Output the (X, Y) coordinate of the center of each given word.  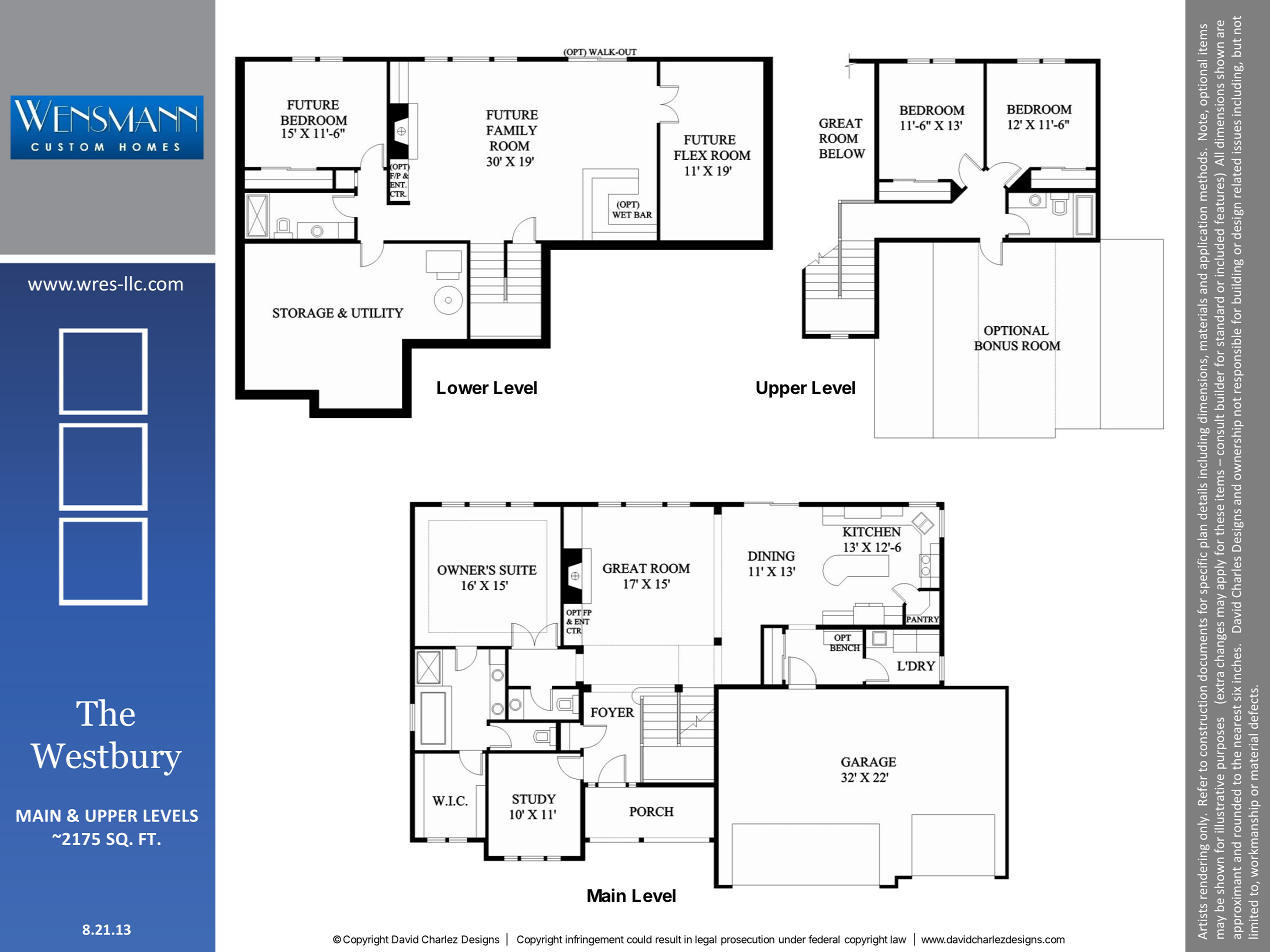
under (792, 939)
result (668, 939)
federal (824, 939)
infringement (595, 940)
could (639, 939)
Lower (463, 387)
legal (706, 940)
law (898, 939)
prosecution (747, 940)
